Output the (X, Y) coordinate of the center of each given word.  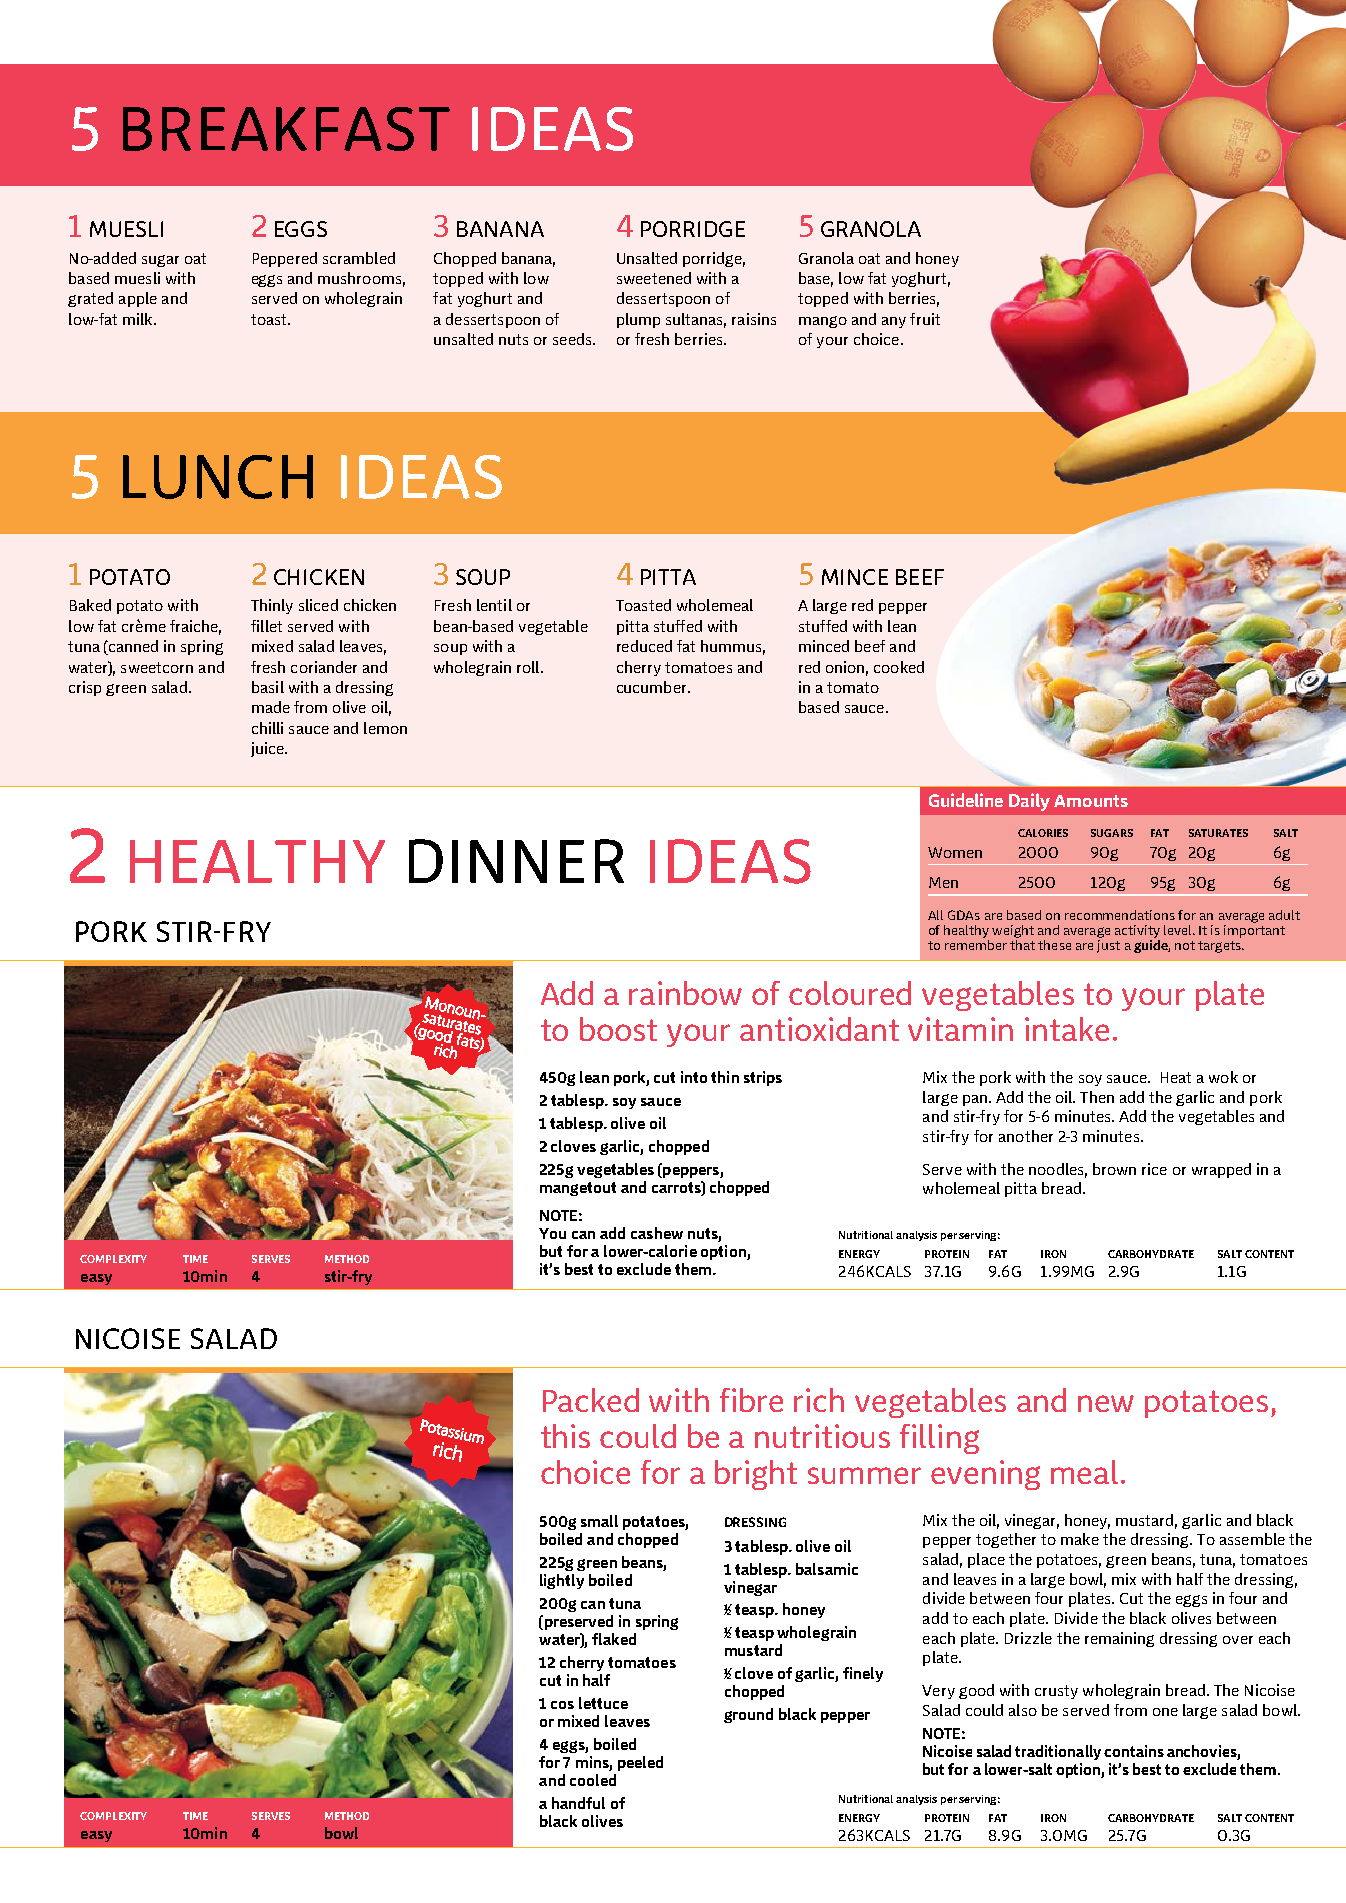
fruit (925, 319)
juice (268, 749)
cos (562, 1705)
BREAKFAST (286, 129)
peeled (640, 1763)
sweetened (654, 278)
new (1106, 1403)
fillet (266, 626)
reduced (644, 646)
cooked (899, 667)
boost (618, 1029)
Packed (591, 1400)
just (1108, 945)
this (565, 1436)
